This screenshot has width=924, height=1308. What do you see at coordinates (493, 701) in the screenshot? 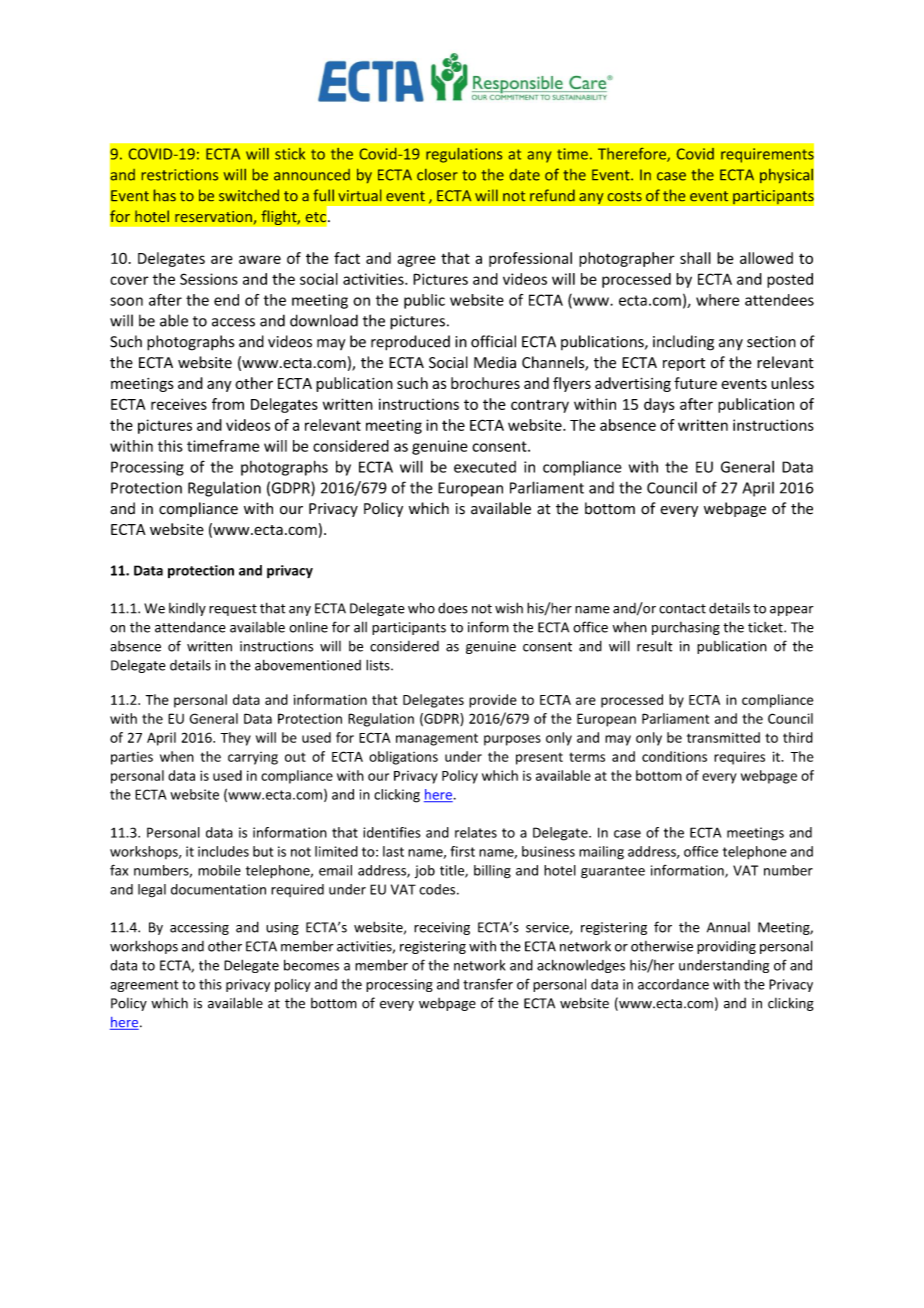
I see `provide` at bounding box center [493, 701].
